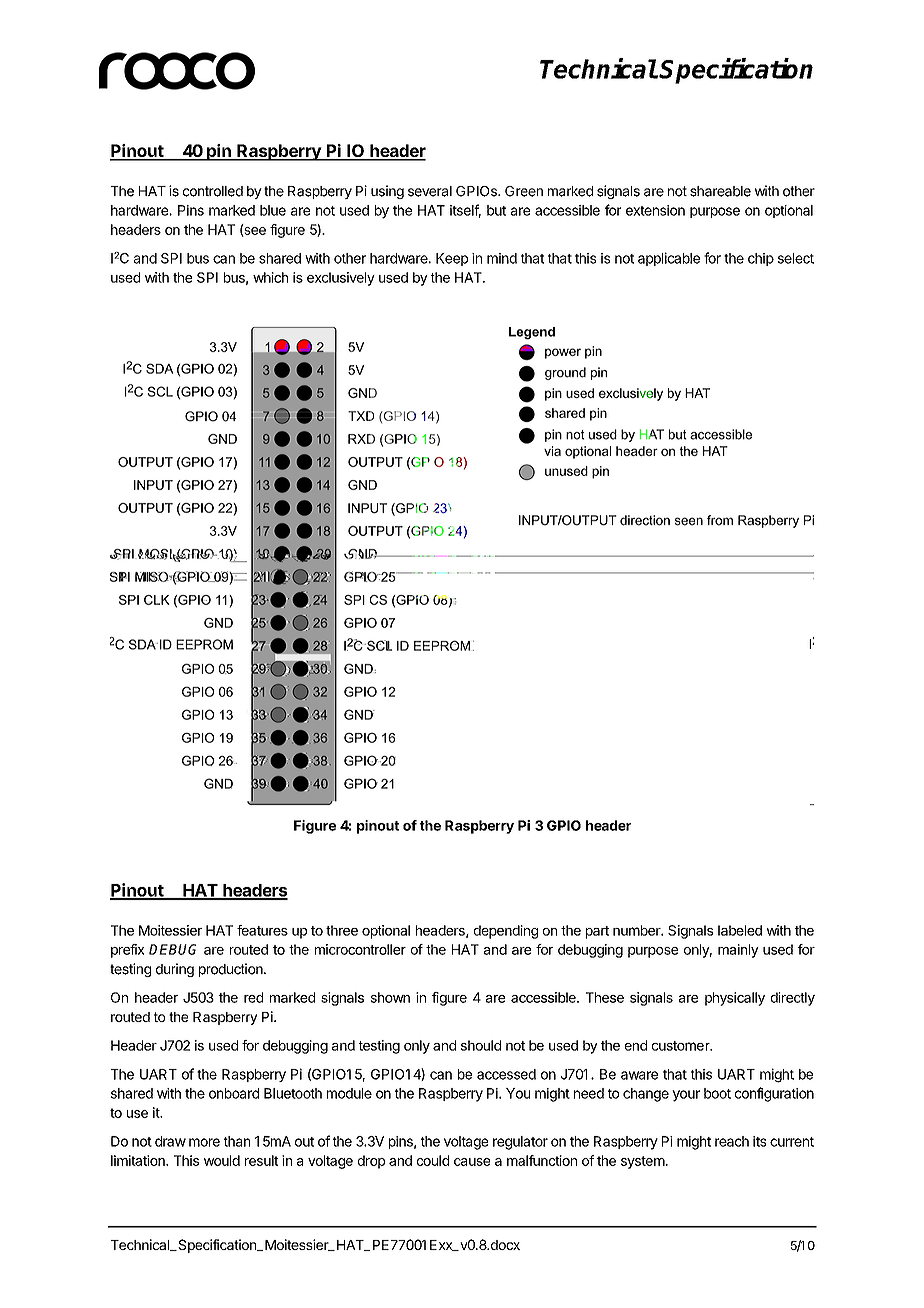 The image size is (924, 1308). What do you see at coordinates (506, 932) in the page?
I see `depending` at bounding box center [506, 932].
